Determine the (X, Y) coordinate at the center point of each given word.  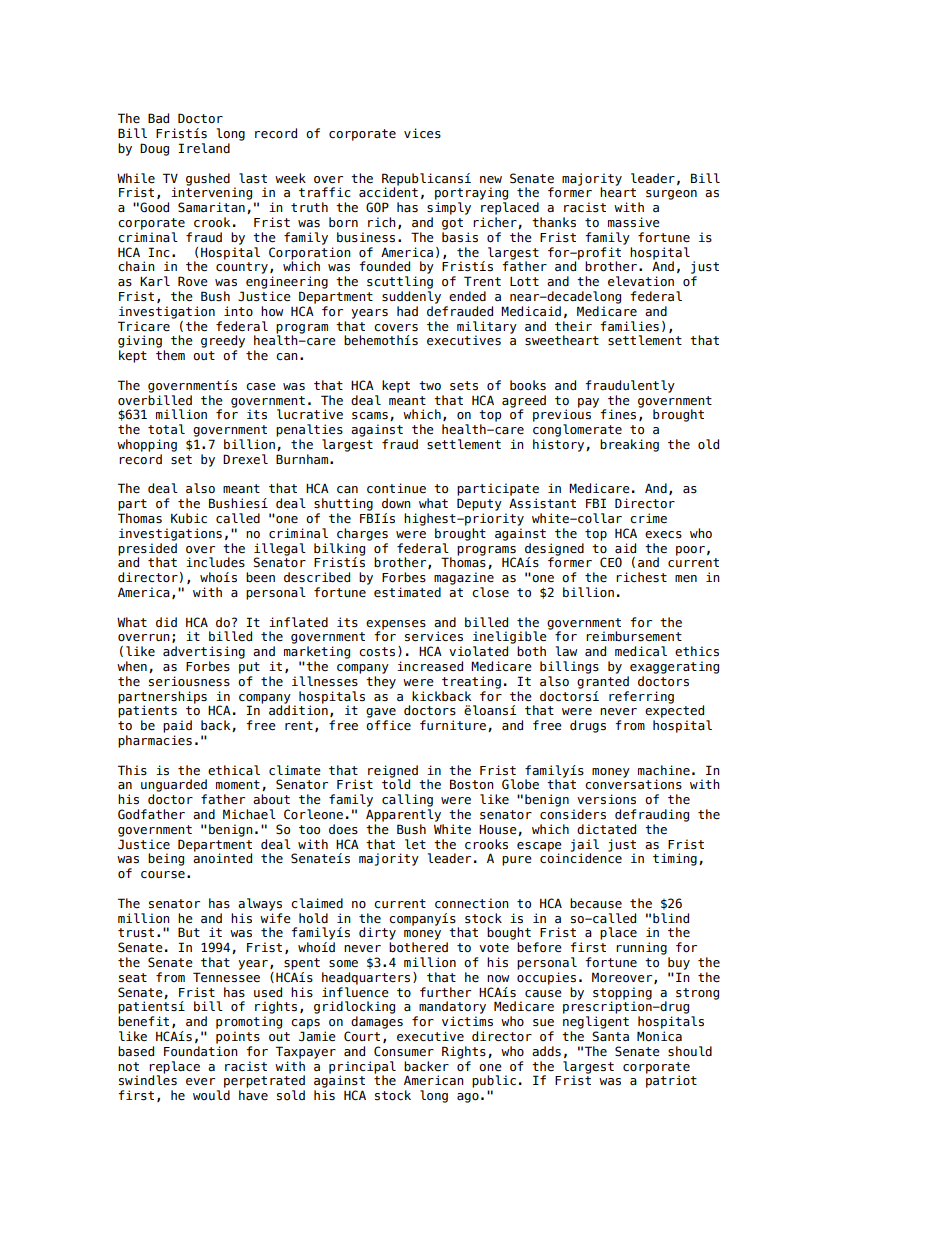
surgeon (671, 195)
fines (618, 414)
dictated (606, 829)
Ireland (204, 148)
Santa (610, 1036)
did (166, 622)
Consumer (404, 1051)
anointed (222, 857)
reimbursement (634, 636)
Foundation (201, 1051)
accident (388, 191)
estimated (407, 592)
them (170, 355)
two (430, 386)
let (415, 844)
